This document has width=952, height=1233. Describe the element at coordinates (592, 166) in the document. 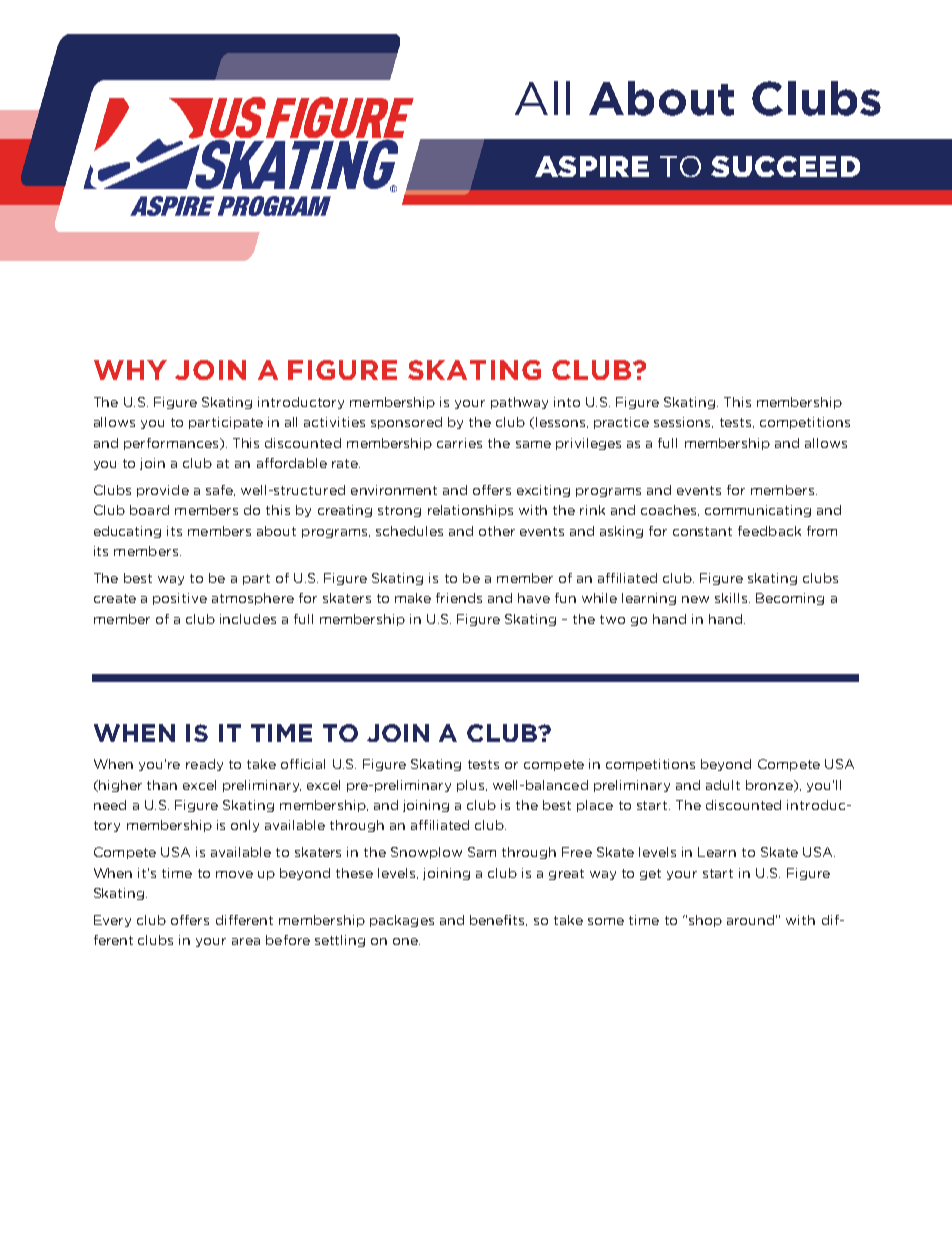

I see `ASPIRE` at that location.
